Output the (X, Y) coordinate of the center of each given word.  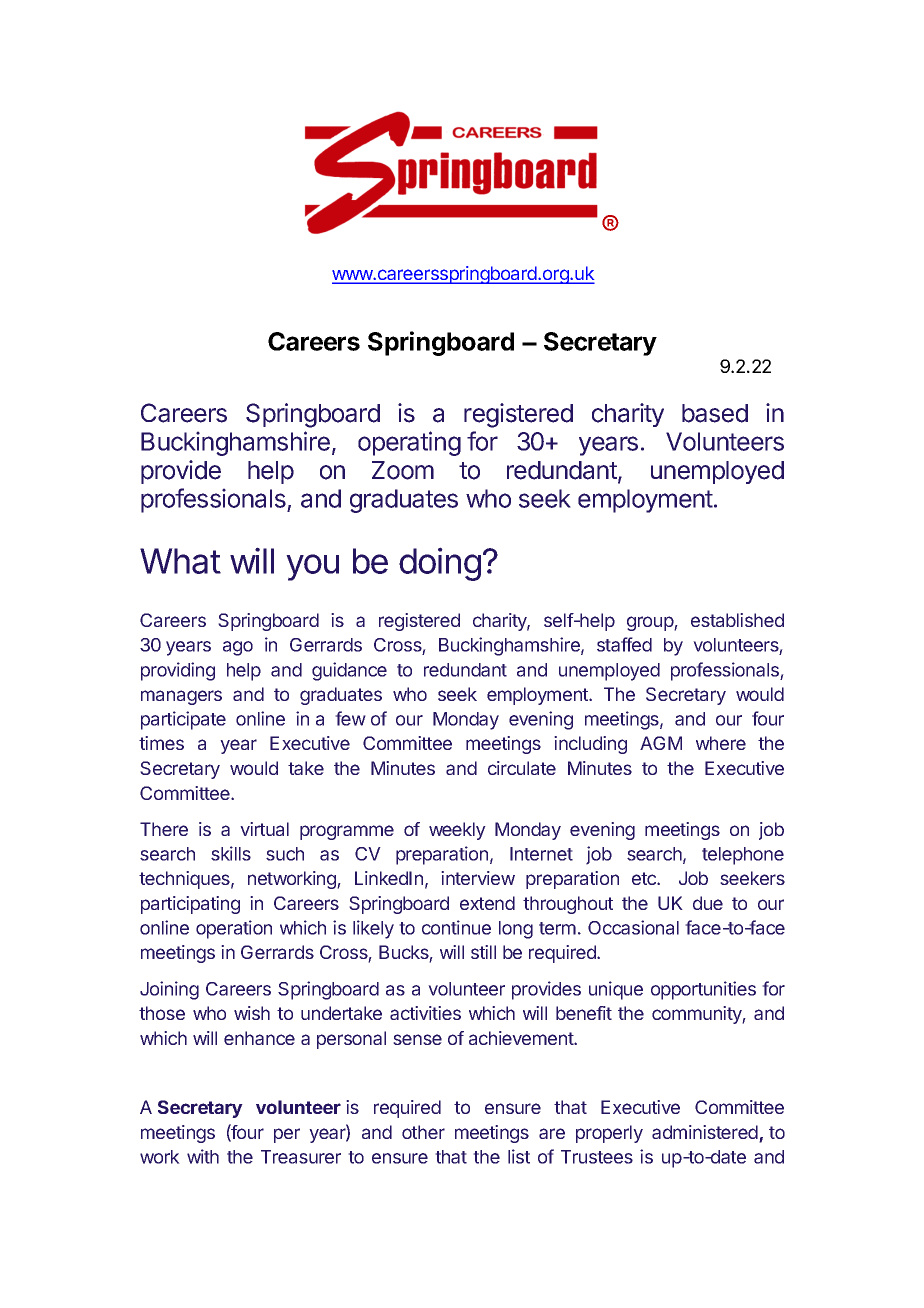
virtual (264, 829)
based (715, 413)
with (203, 1156)
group (651, 623)
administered (706, 1133)
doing (440, 564)
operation (234, 929)
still (483, 952)
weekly (457, 831)
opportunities (703, 990)
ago (238, 648)
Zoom (403, 470)
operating (409, 443)
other (423, 1132)
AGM (661, 743)
